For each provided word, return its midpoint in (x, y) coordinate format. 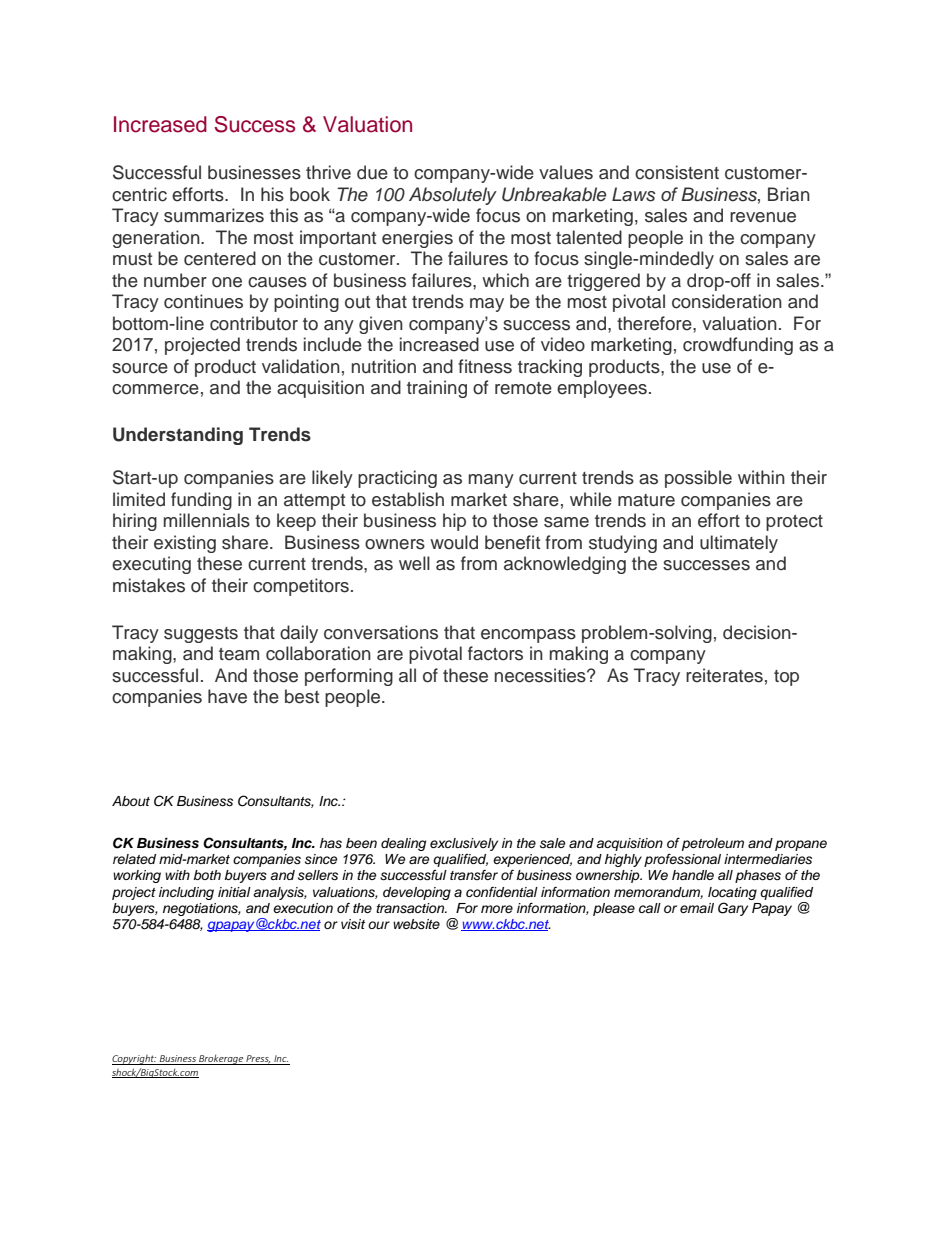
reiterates (724, 675)
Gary (733, 909)
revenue (763, 217)
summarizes (214, 215)
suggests (201, 635)
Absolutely (453, 196)
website (416, 924)
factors (495, 653)
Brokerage (221, 1059)
